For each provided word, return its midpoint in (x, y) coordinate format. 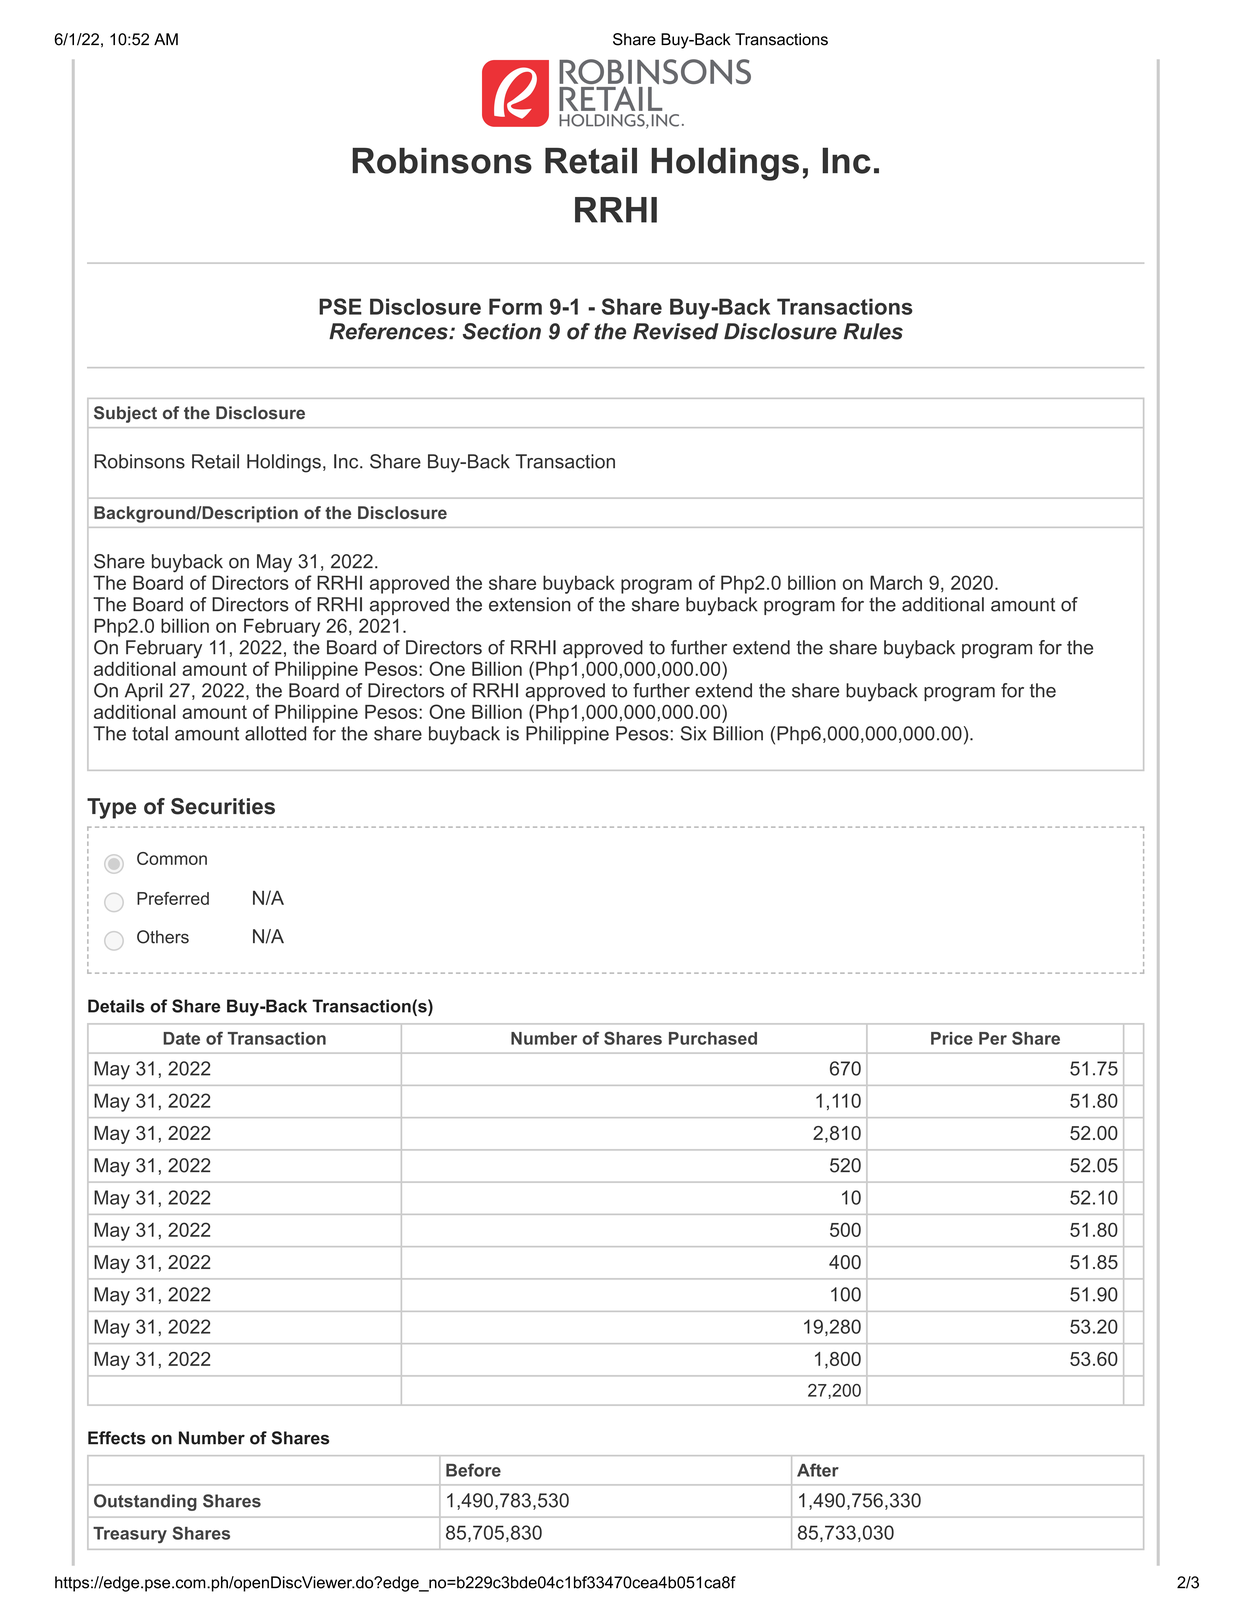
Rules (873, 331)
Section (502, 331)
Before (473, 1470)
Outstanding (145, 1502)
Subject (125, 414)
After (818, 1470)
